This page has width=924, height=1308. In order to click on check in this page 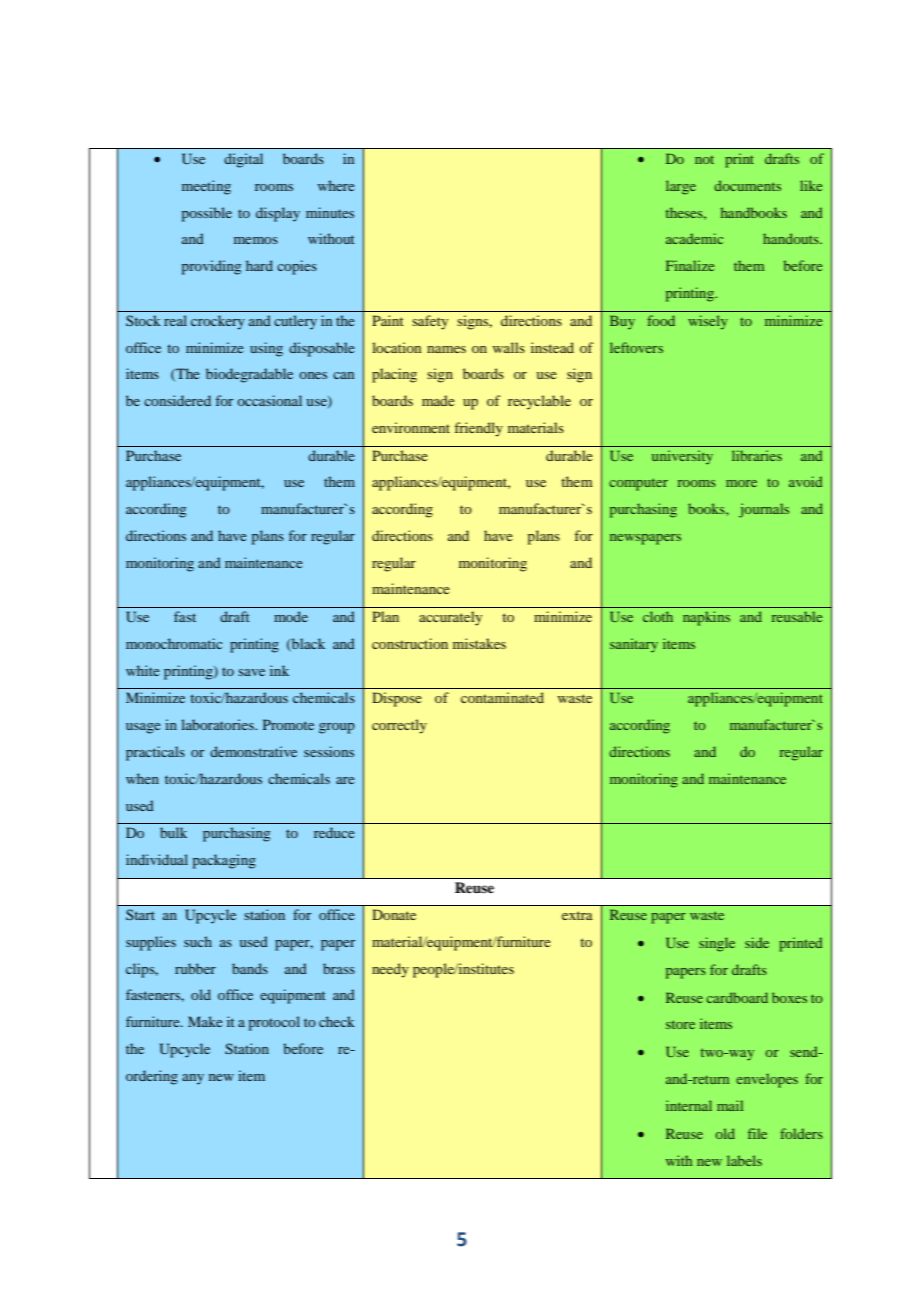, I will do `click(337, 1021)`.
